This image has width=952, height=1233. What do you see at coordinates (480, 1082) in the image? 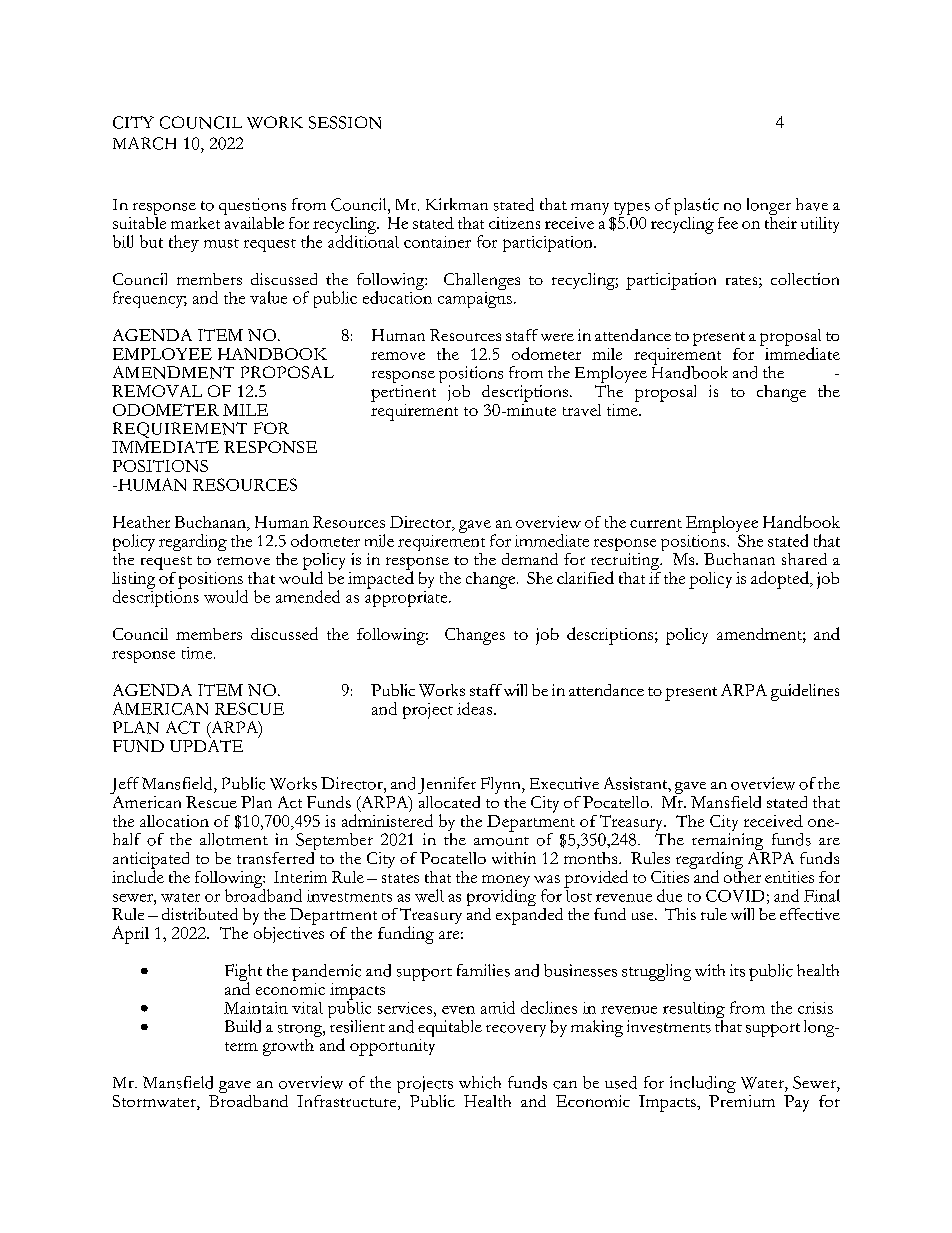
I see `which` at bounding box center [480, 1082].
